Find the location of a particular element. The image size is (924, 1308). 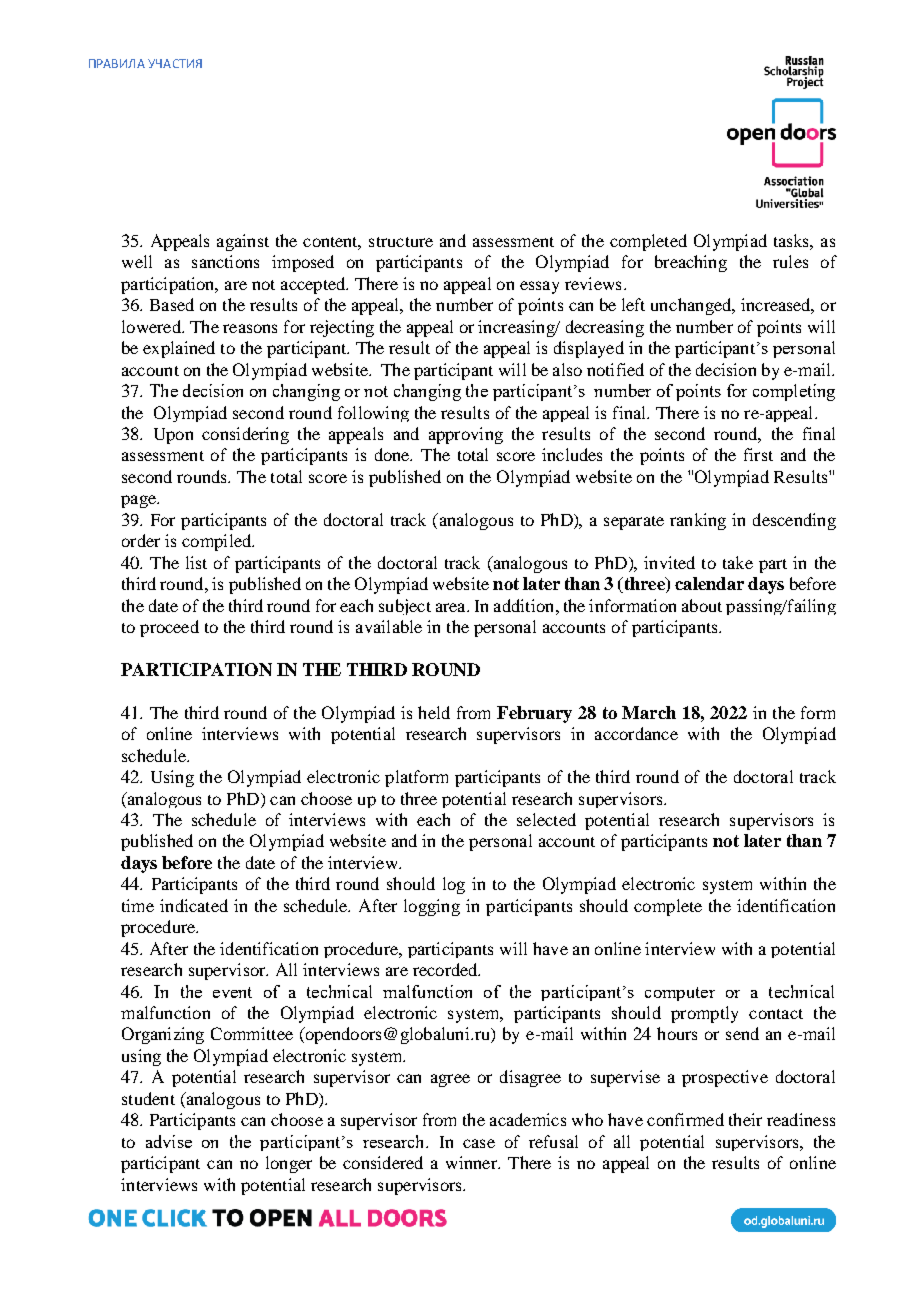

take is located at coordinates (738, 562).
